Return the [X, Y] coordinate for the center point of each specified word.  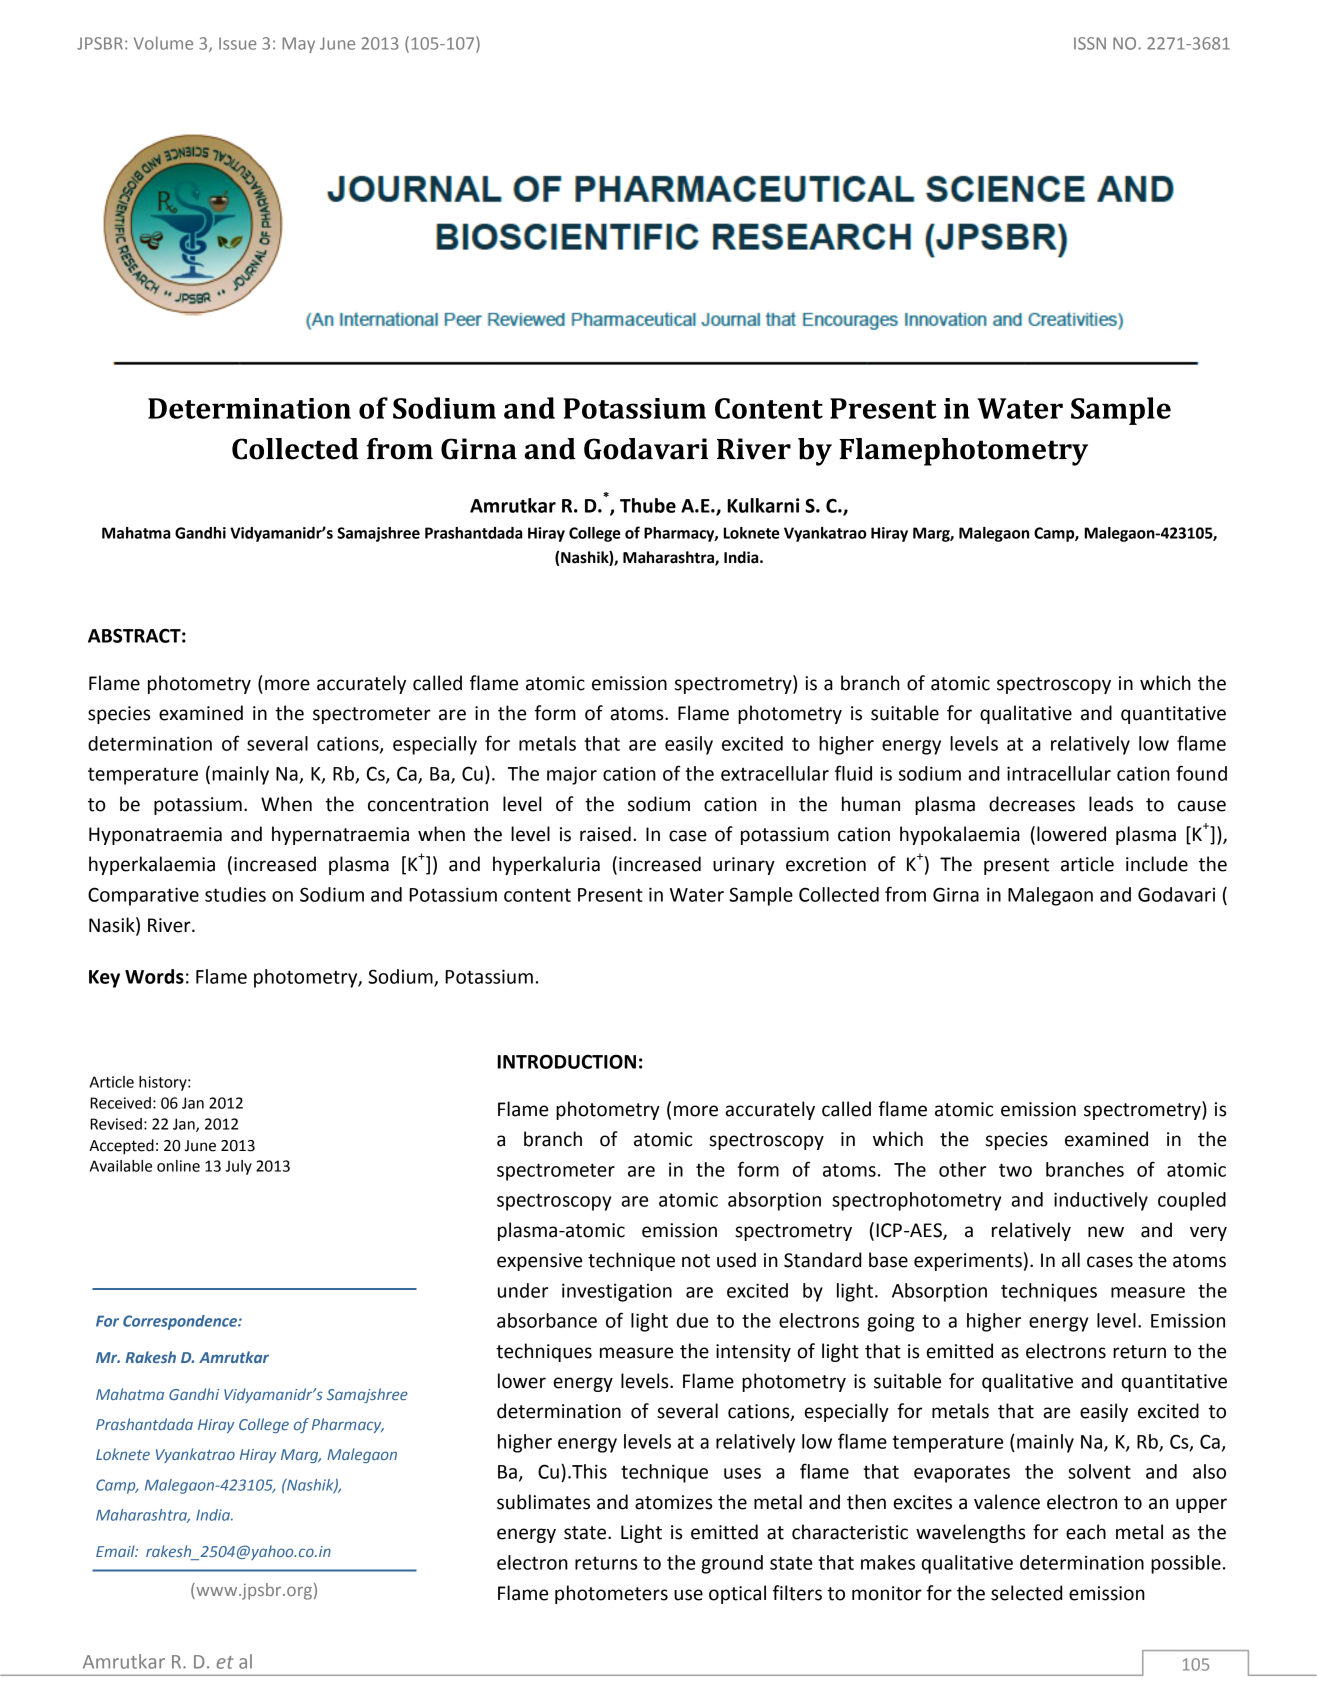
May [298, 45]
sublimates [543, 1502]
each [1086, 1532]
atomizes [673, 1502]
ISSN [1090, 43]
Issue [237, 43]
